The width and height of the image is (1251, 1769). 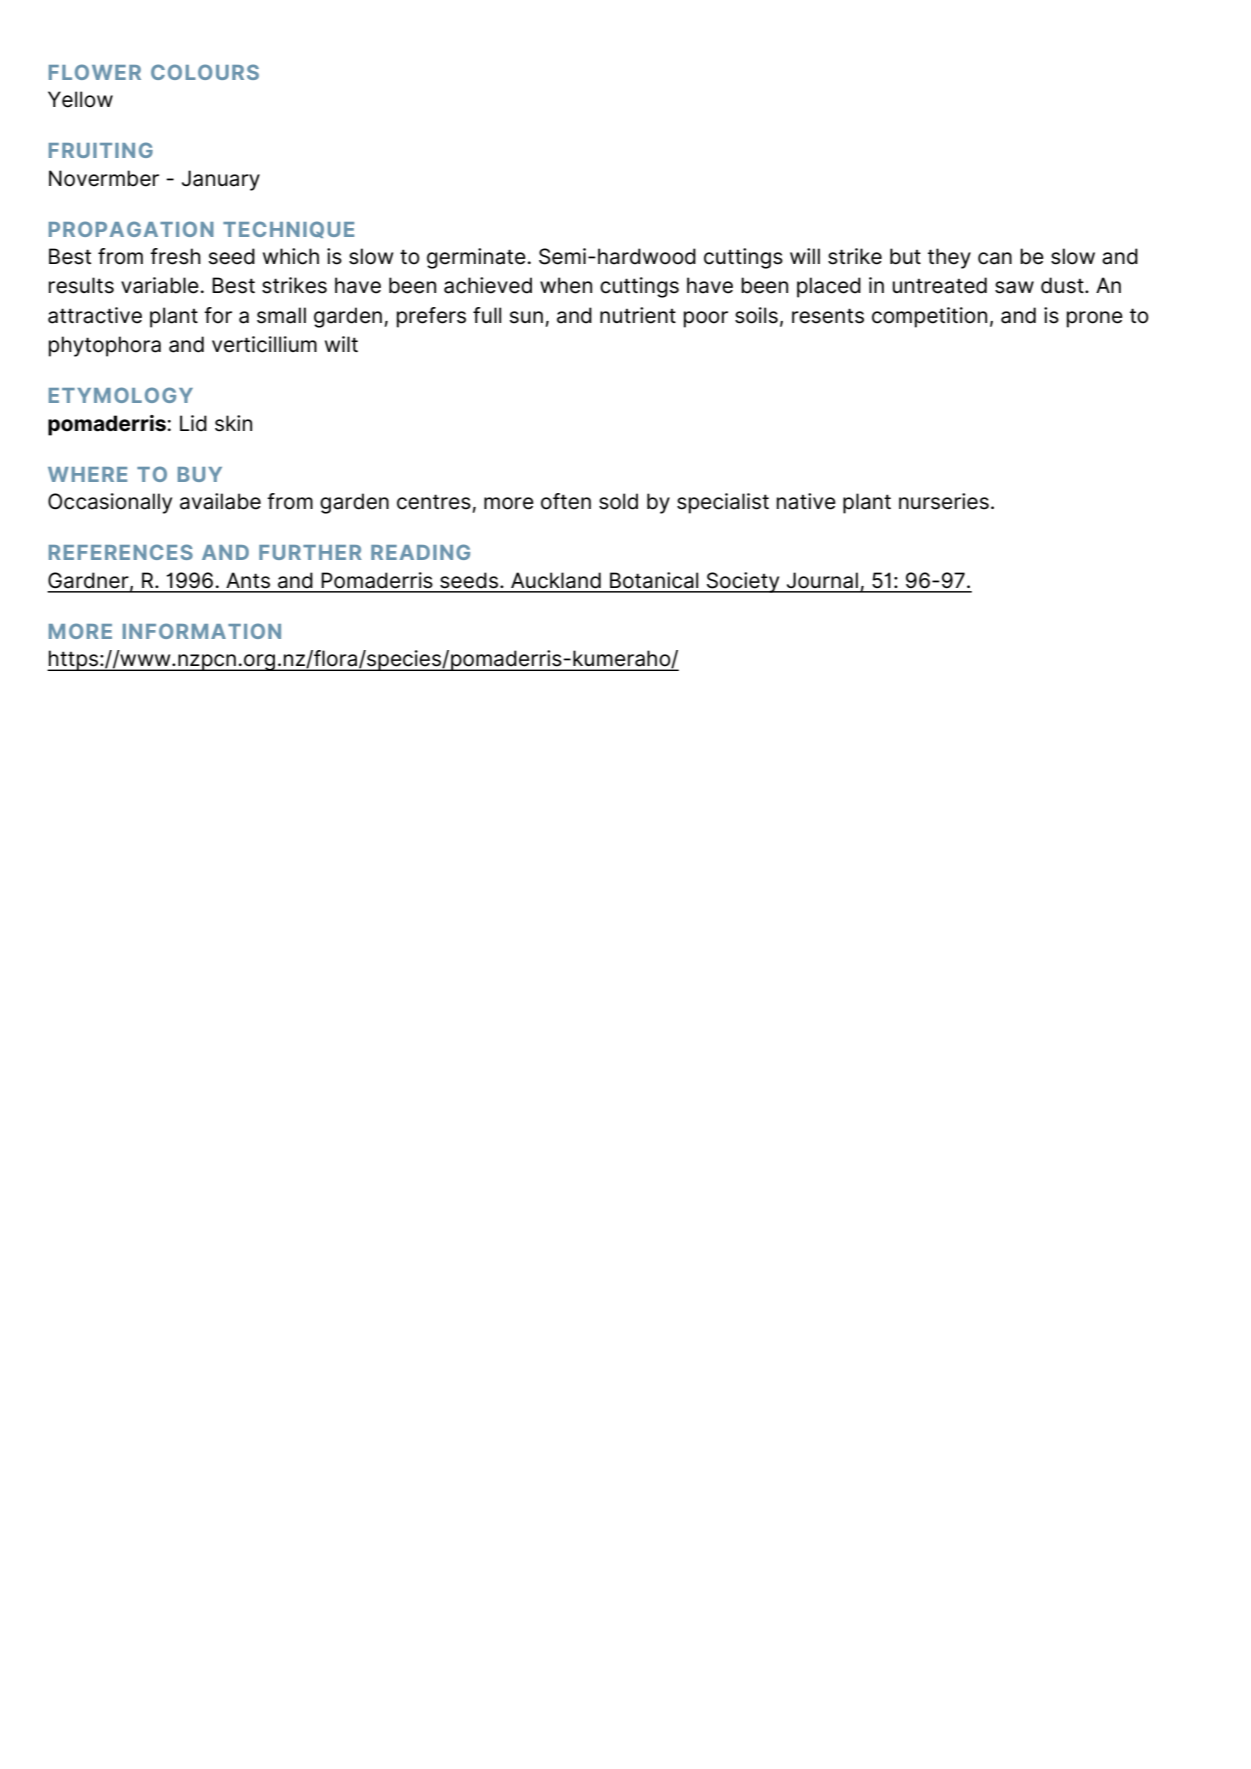 What do you see at coordinates (944, 501) in the image?
I see `nurseries` at bounding box center [944, 501].
